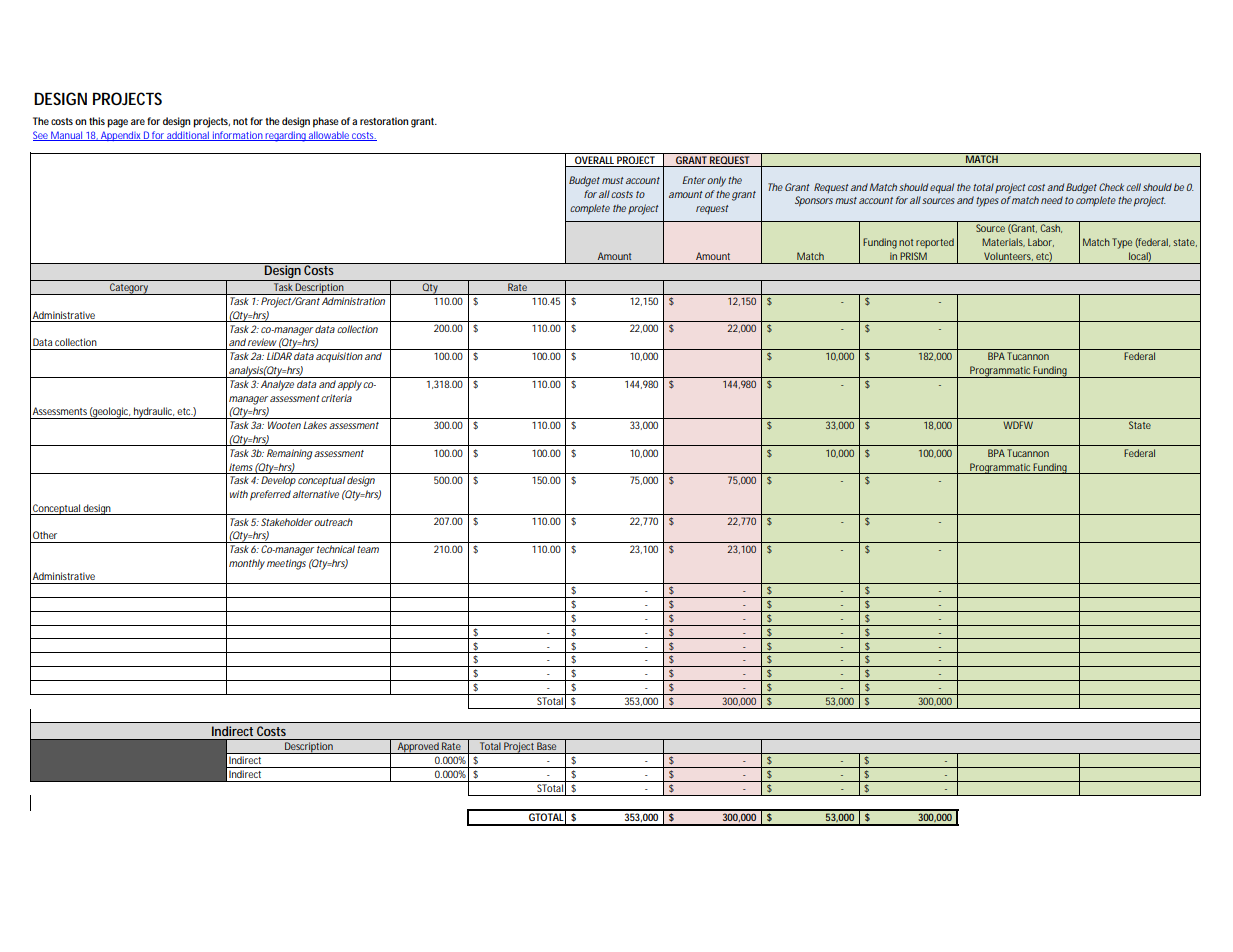 Image resolution: width=1233 pixels, height=952 pixels. Describe the element at coordinates (1018, 425) in the page. I see `WDFW` at that location.
